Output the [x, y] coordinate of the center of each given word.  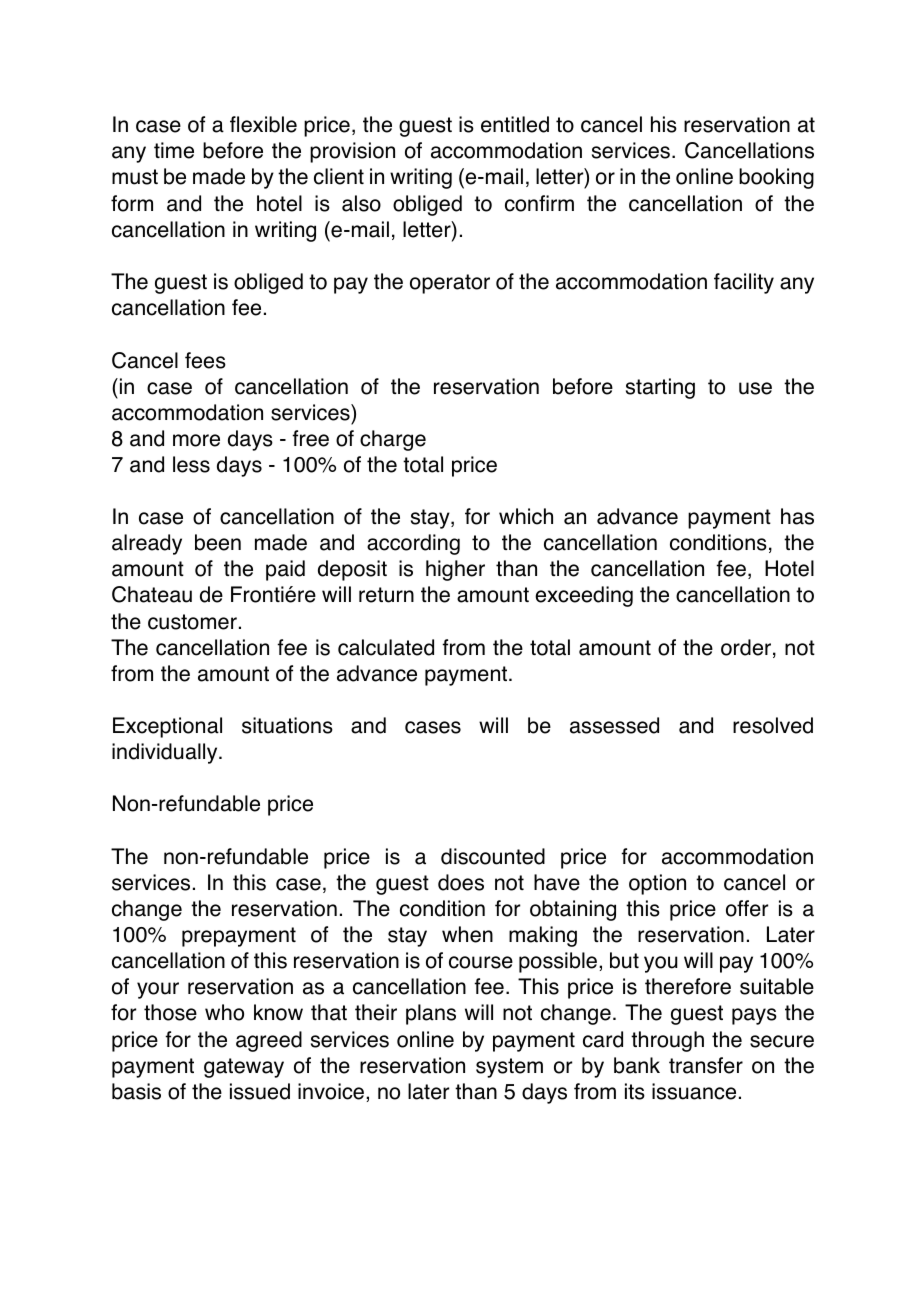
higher [455, 570]
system [509, 1068]
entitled [515, 124]
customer [192, 622]
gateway [244, 1068]
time [174, 150]
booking [776, 178]
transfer [706, 1065]
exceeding [584, 596]
